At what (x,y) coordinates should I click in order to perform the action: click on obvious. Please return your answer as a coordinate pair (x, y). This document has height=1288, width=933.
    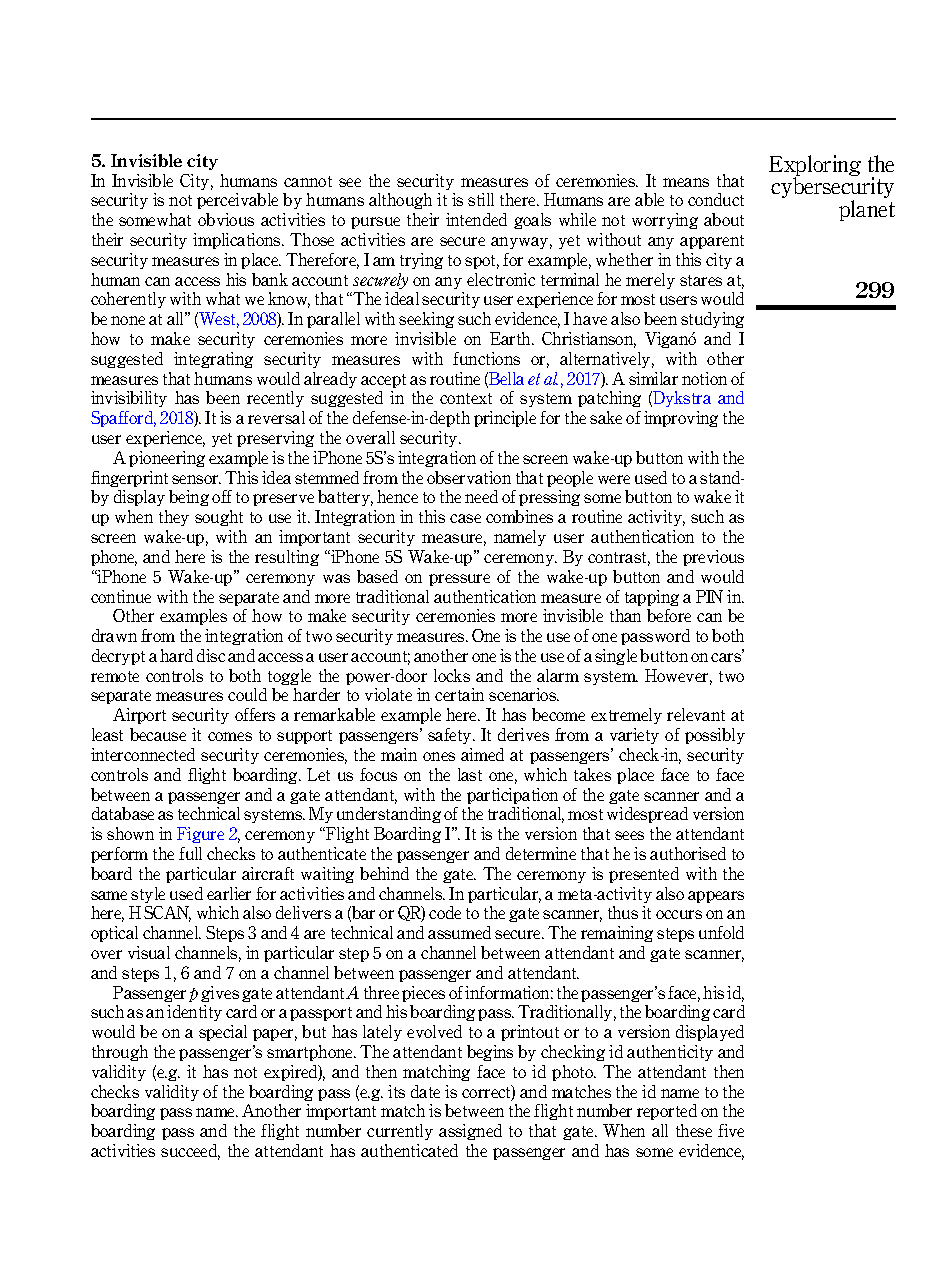
    Looking at the image, I should click on (226, 219).
